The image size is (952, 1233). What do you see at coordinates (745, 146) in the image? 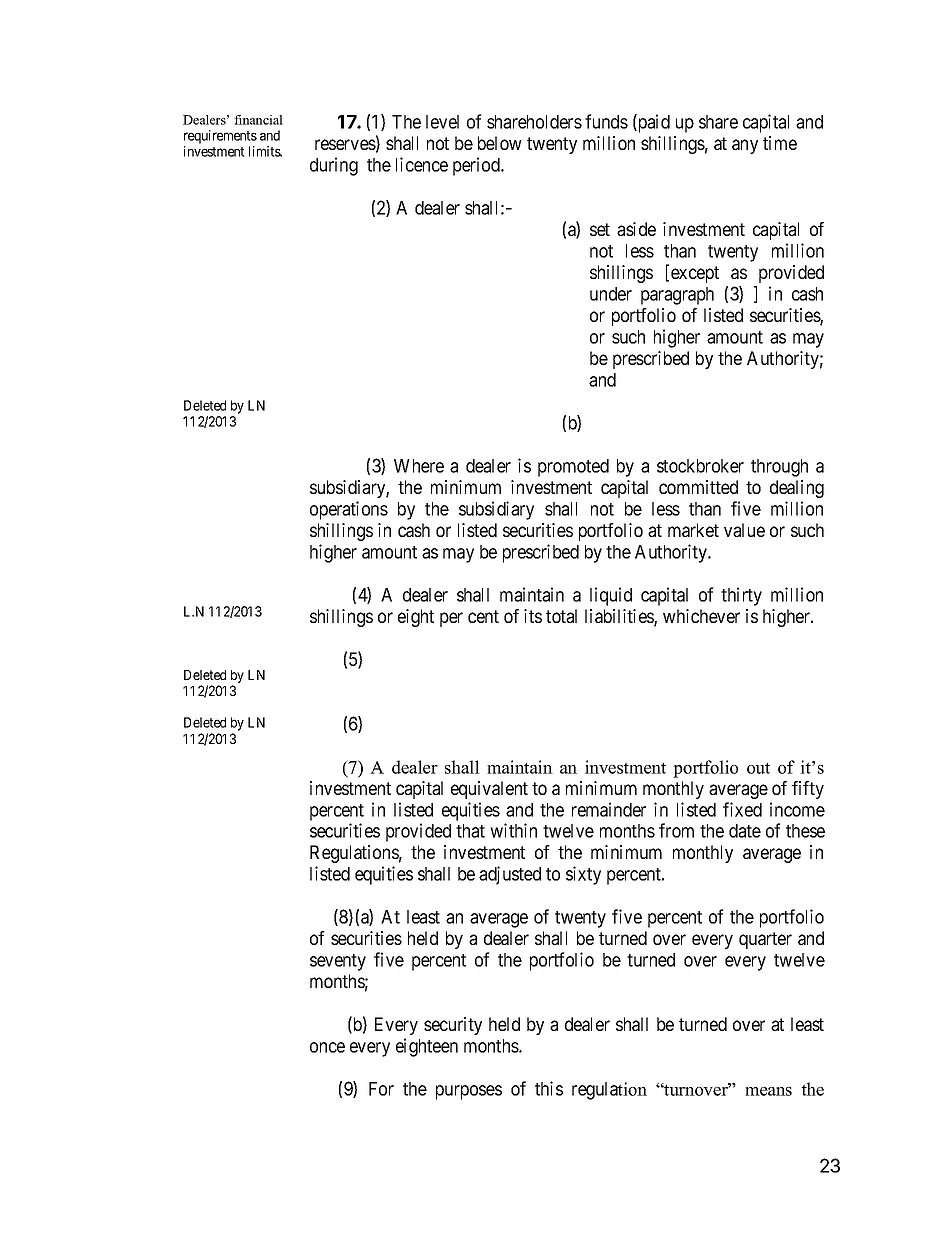
I see `any` at bounding box center [745, 146].
